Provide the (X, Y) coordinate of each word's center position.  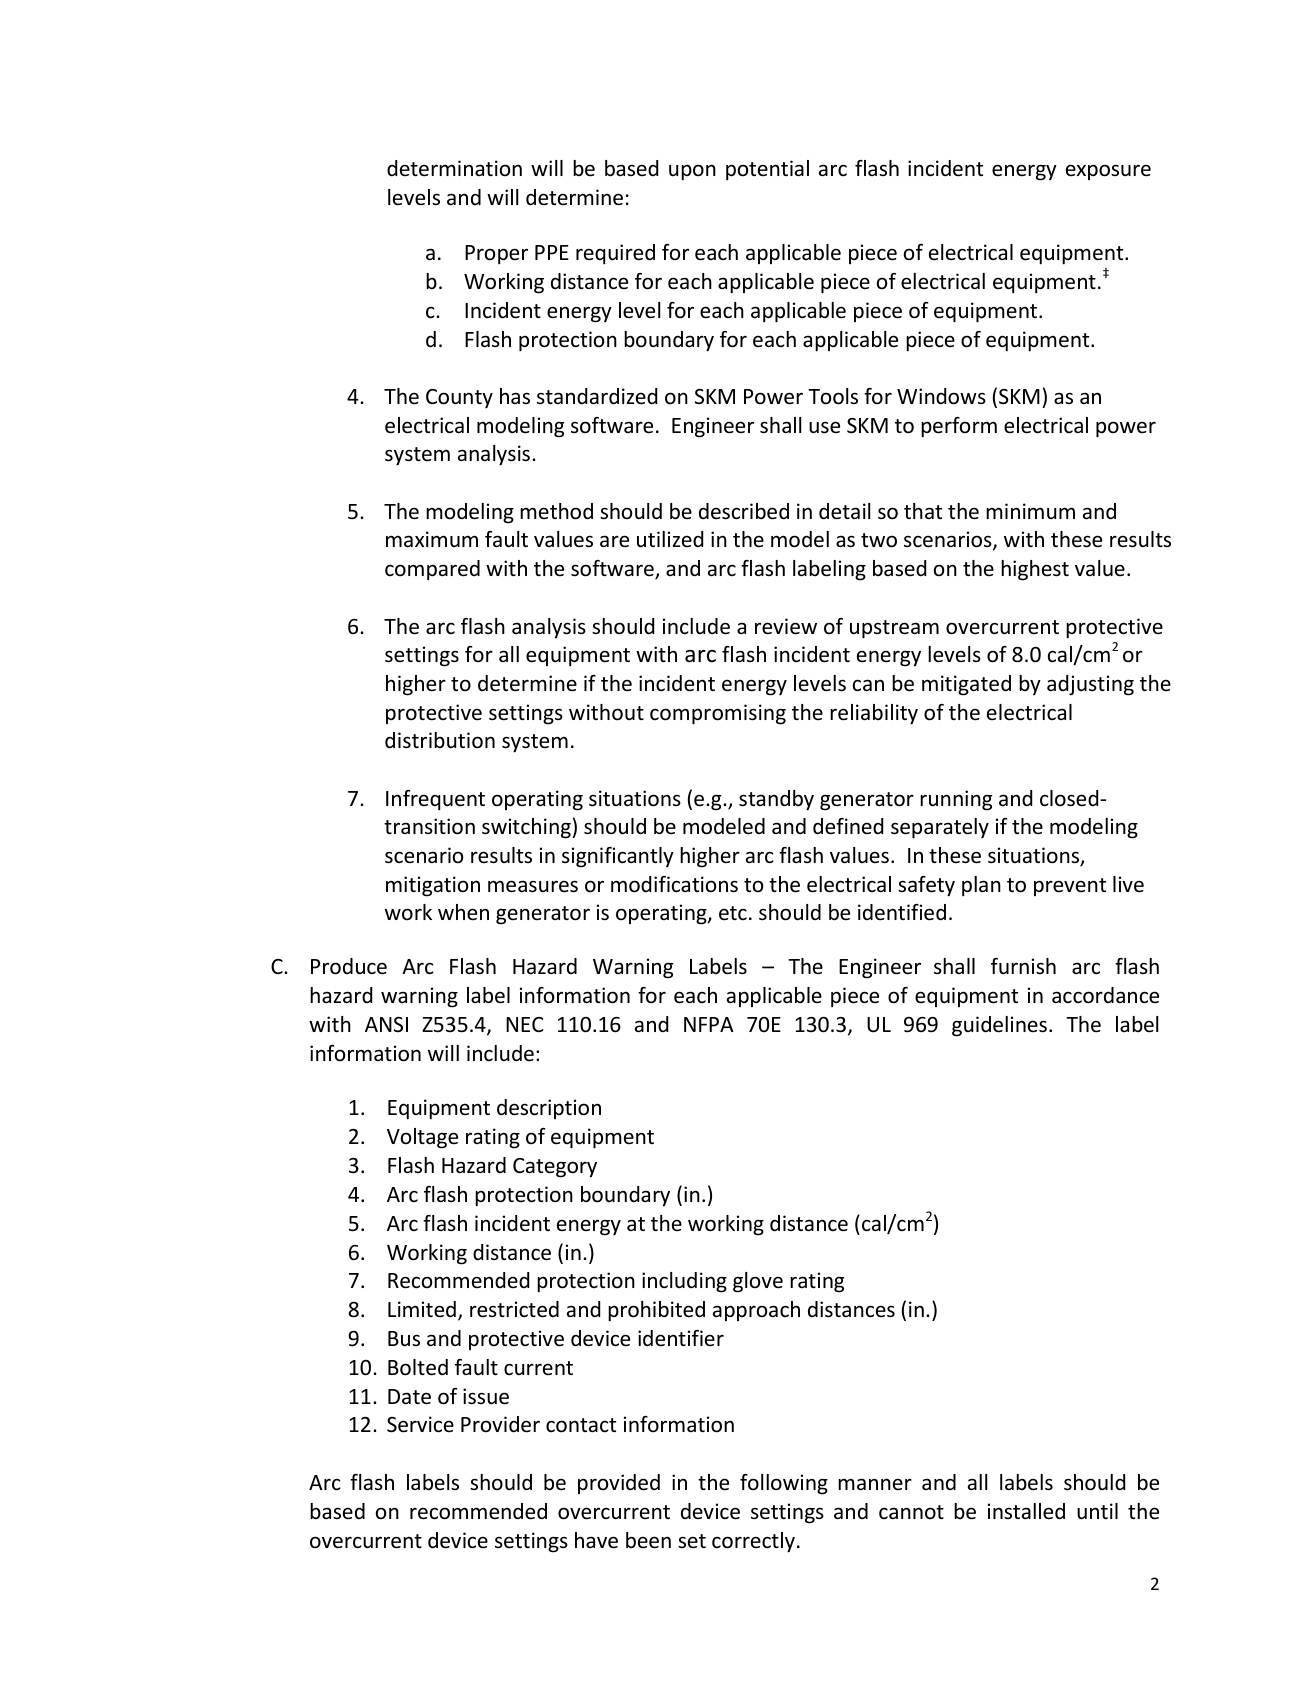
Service (420, 1424)
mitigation (433, 886)
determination (454, 168)
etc (733, 913)
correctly (753, 1542)
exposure (1108, 172)
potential (767, 170)
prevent (1070, 887)
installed (1026, 1511)
